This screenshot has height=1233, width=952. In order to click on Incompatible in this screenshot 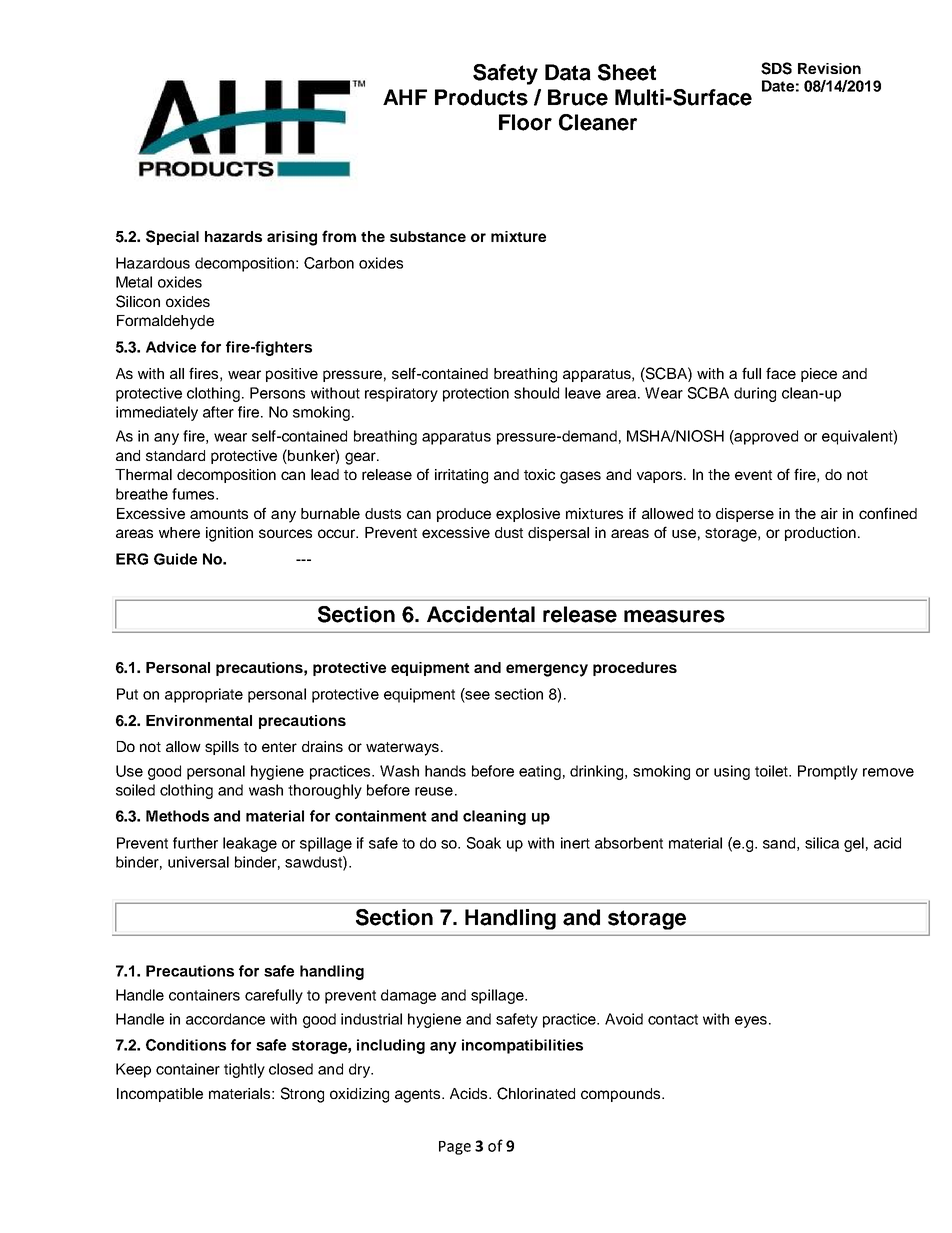, I will do `click(160, 1095)`.
